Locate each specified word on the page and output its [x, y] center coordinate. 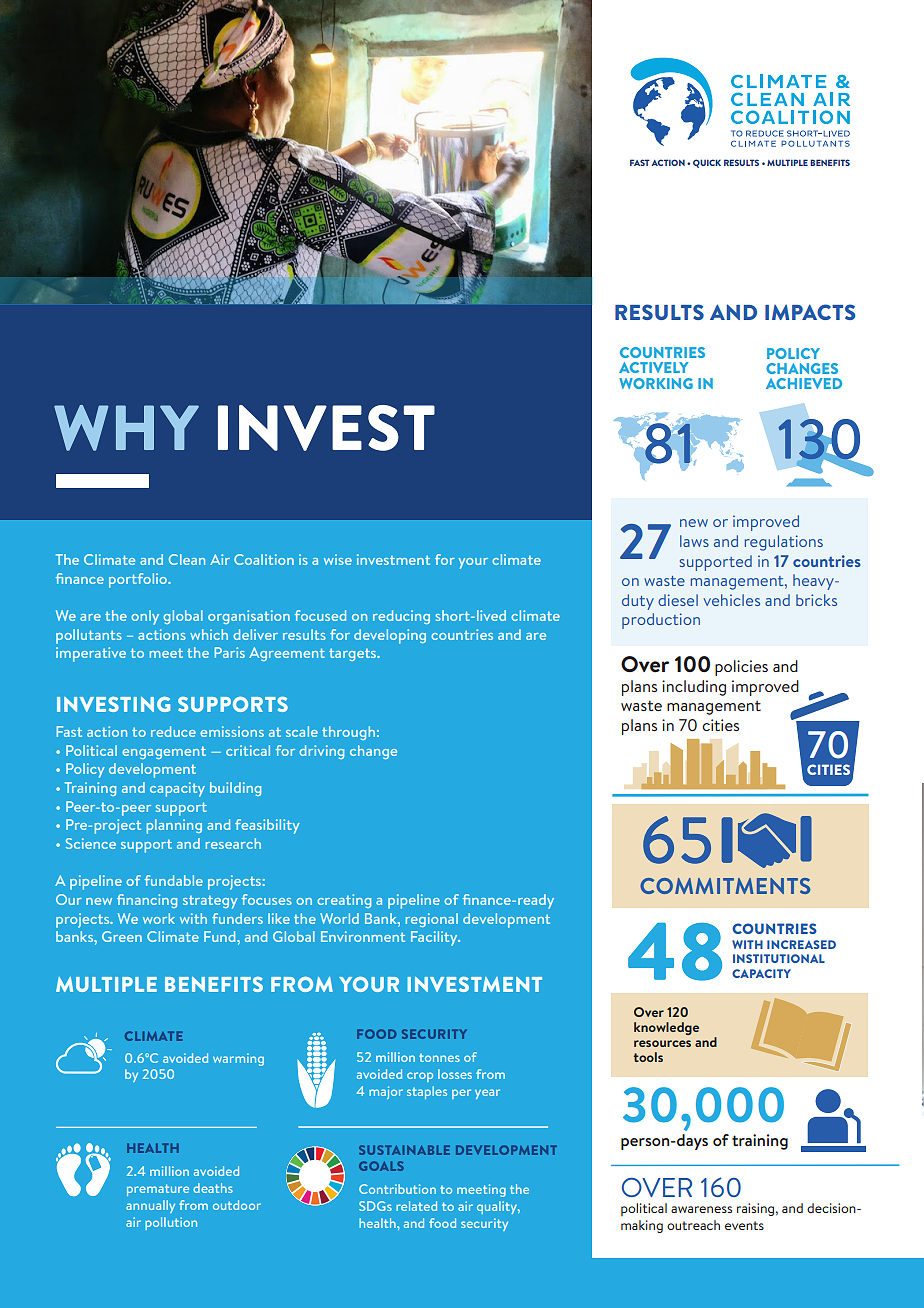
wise [338, 559]
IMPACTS [810, 312]
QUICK [707, 163]
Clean [187, 559]
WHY [126, 428]
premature [158, 1190]
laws [694, 541]
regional [432, 920]
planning [174, 826]
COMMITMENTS [725, 886]
